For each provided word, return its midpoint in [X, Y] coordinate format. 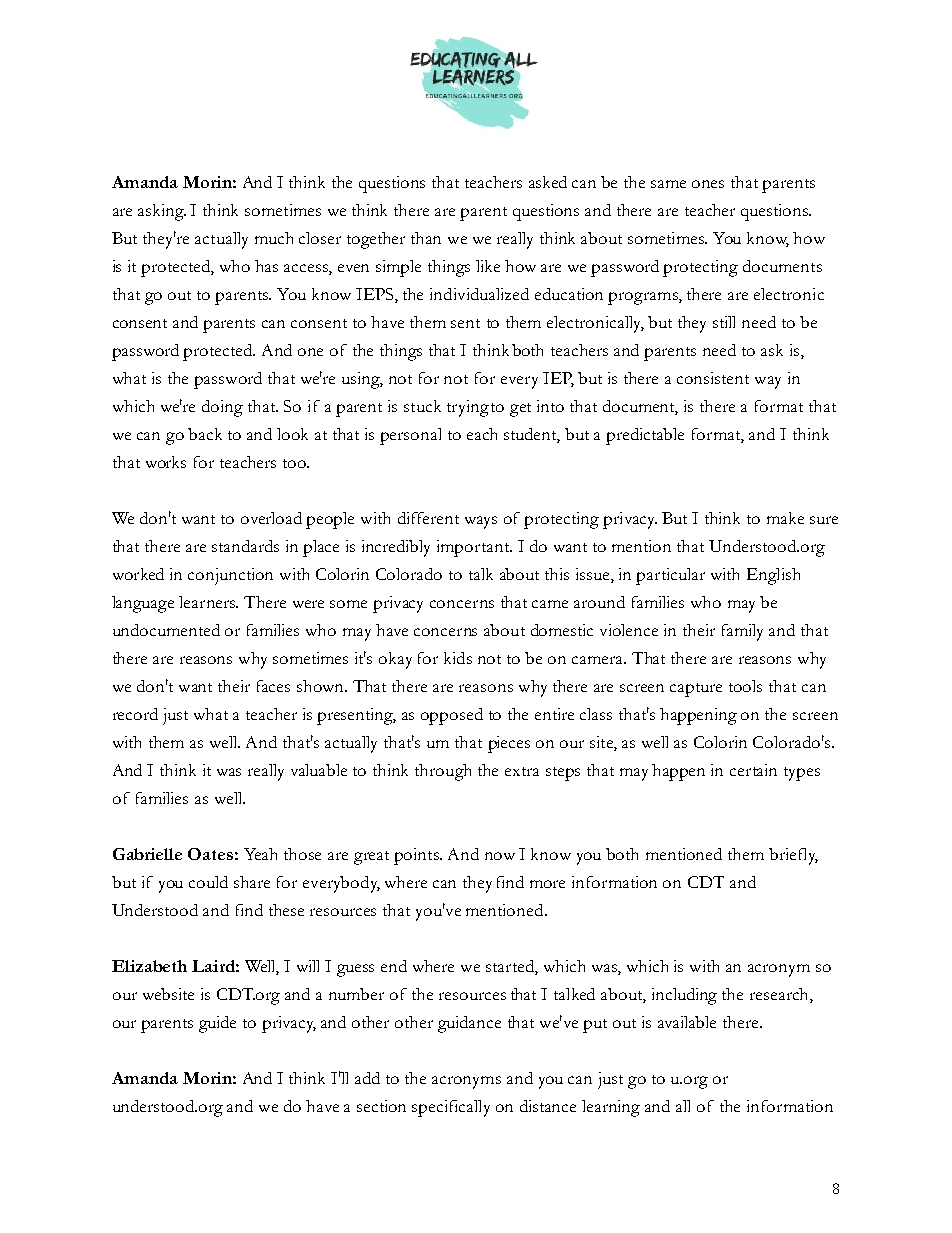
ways [481, 522]
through [443, 772]
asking [162, 212]
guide [217, 1024]
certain [753, 770]
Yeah [260, 854]
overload [271, 518]
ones [708, 184]
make [785, 518]
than [426, 238]
